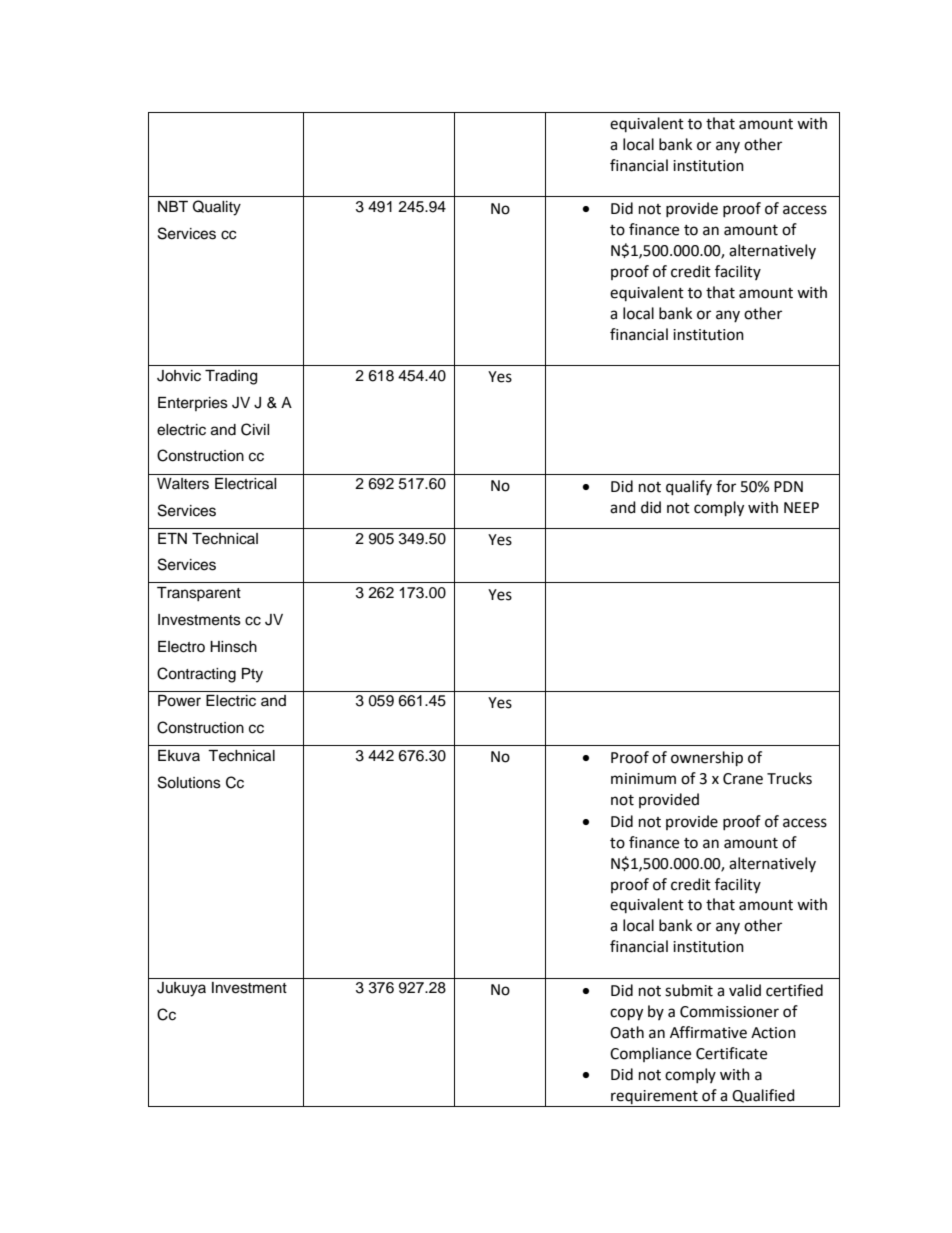  Describe the element at coordinates (726, 486) in the image. I see `for` at that location.
